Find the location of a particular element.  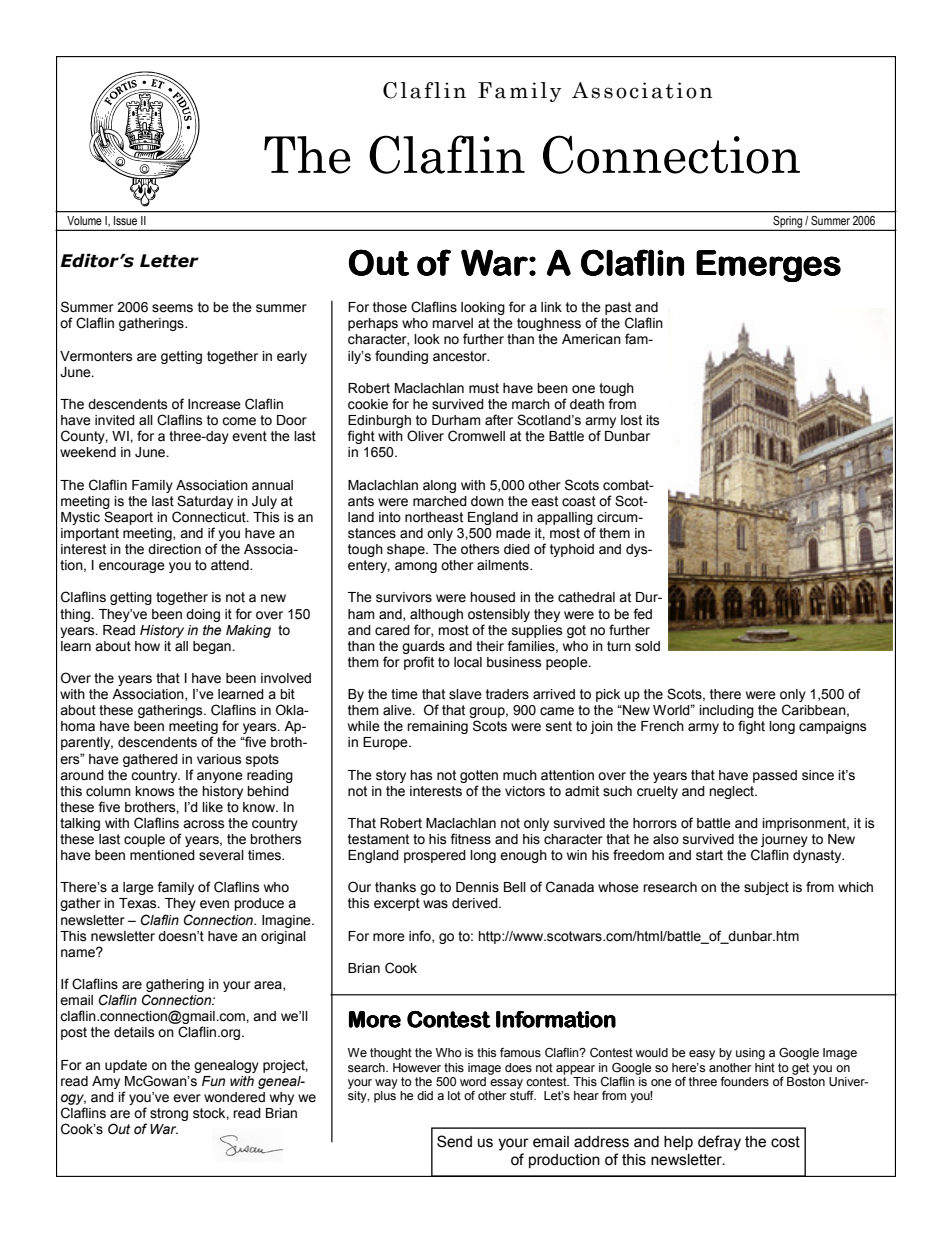

journey is located at coordinates (784, 840).
